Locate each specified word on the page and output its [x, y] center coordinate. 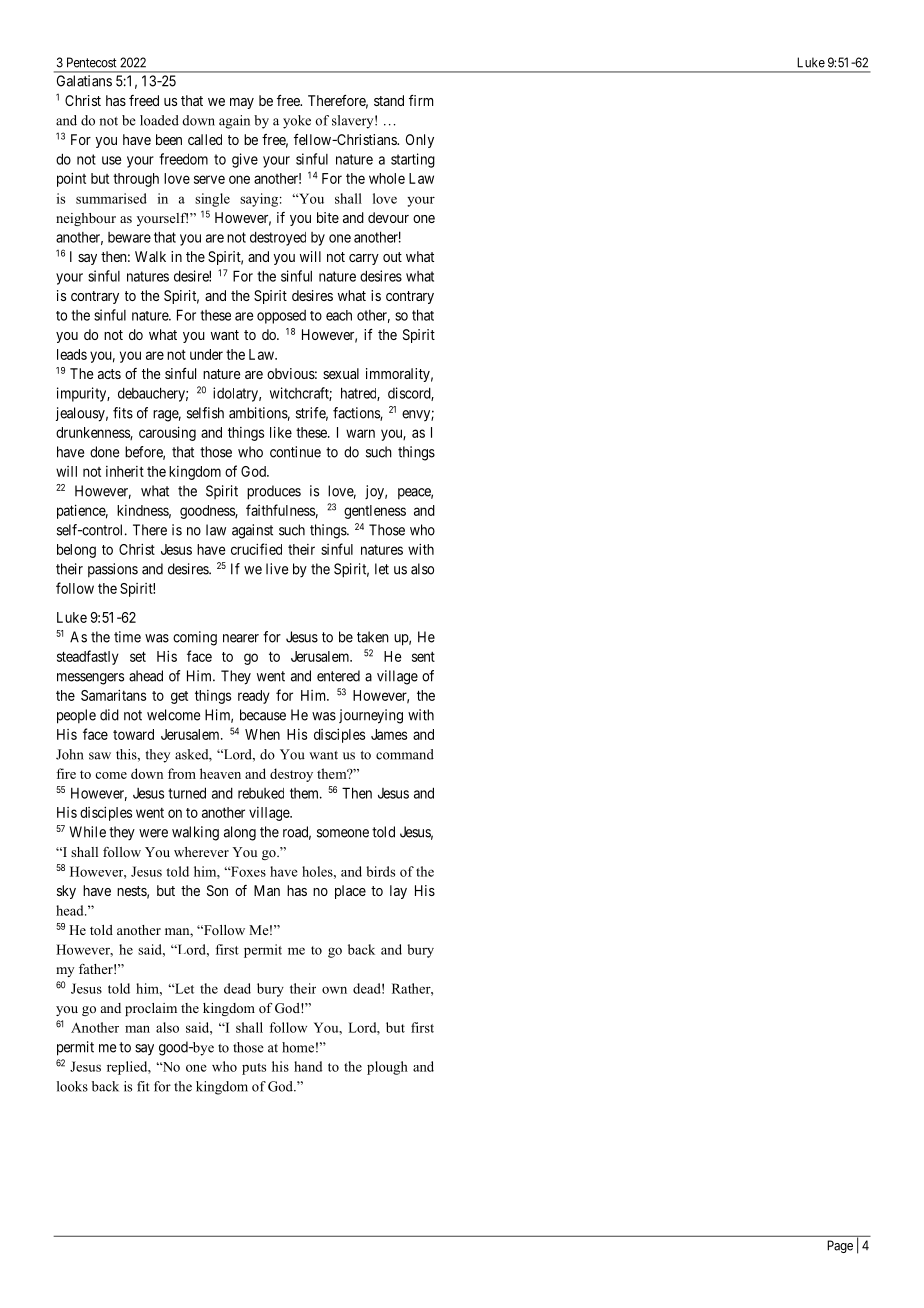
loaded [159, 120]
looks [72, 1086]
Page [840, 1246]
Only [420, 141]
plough [387, 1068]
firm [421, 100]
